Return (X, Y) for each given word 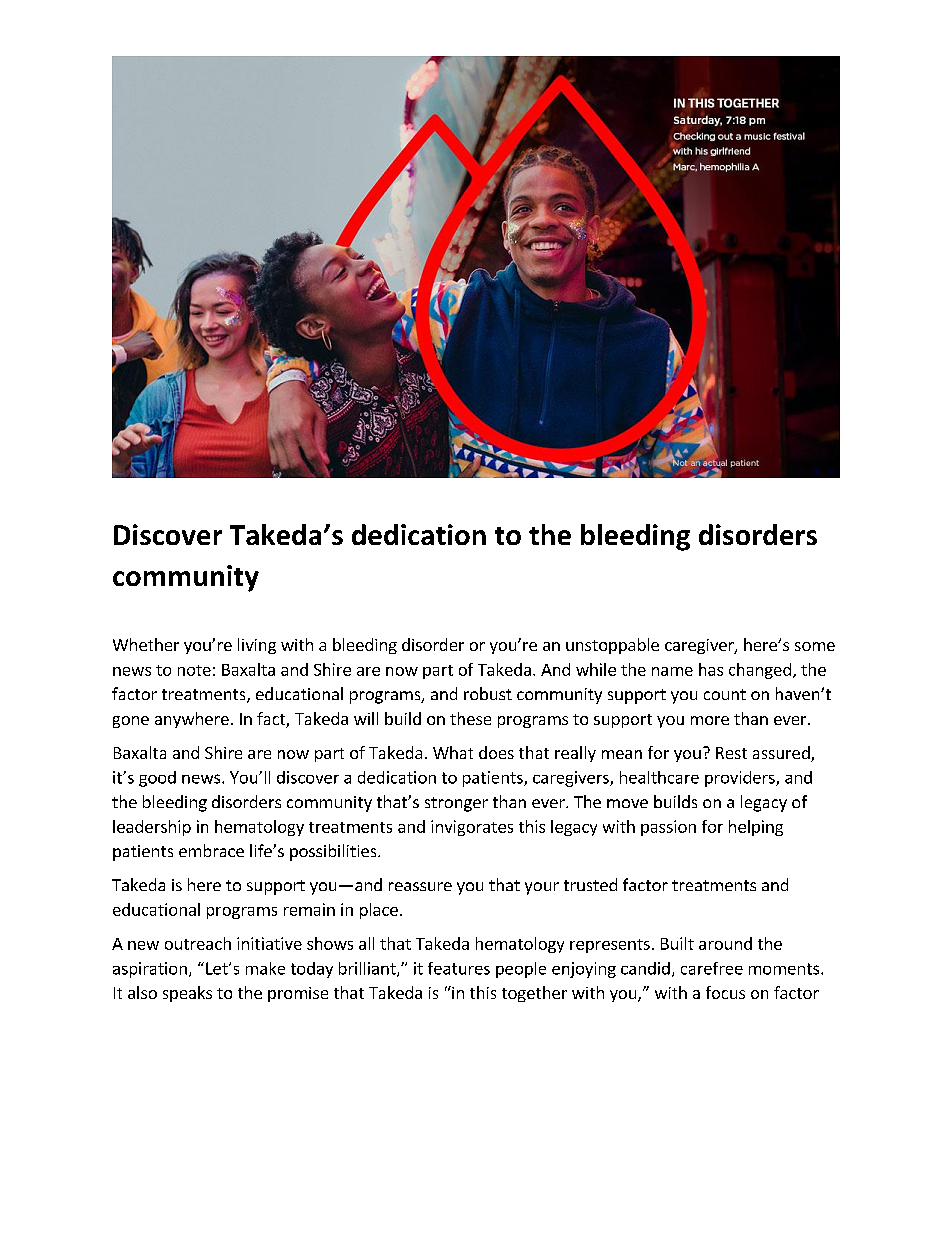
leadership (152, 828)
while (596, 669)
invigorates (472, 828)
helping (756, 828)
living (257, 646)
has (711, 669)
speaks (187, 994)
